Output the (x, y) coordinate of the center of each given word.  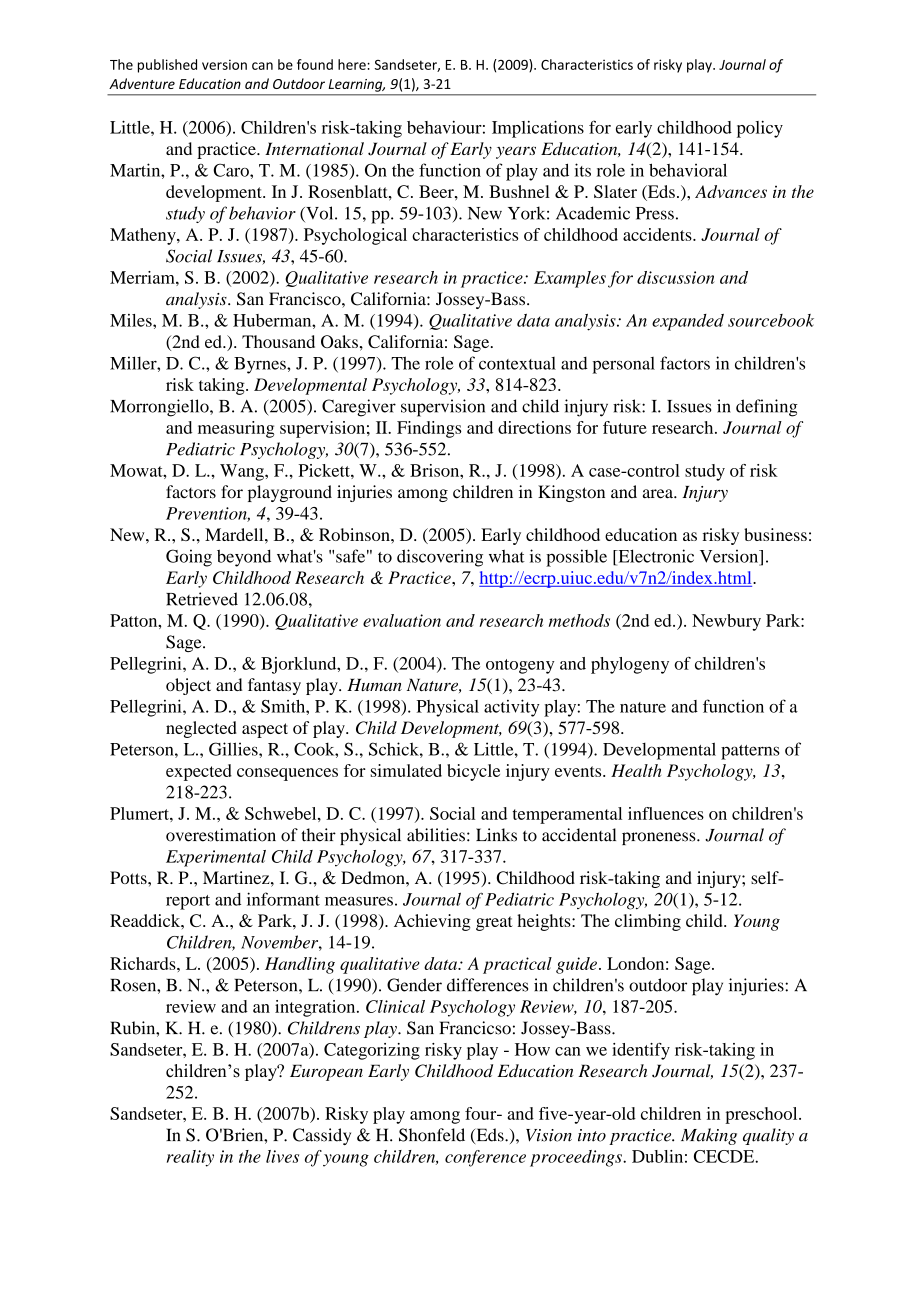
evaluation (402, 620)
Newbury (726, 622)
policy (760, 129)
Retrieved (202, 599)
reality (190, 1158)
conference (485, 1158)
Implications (538, 129)
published (167, 66)
